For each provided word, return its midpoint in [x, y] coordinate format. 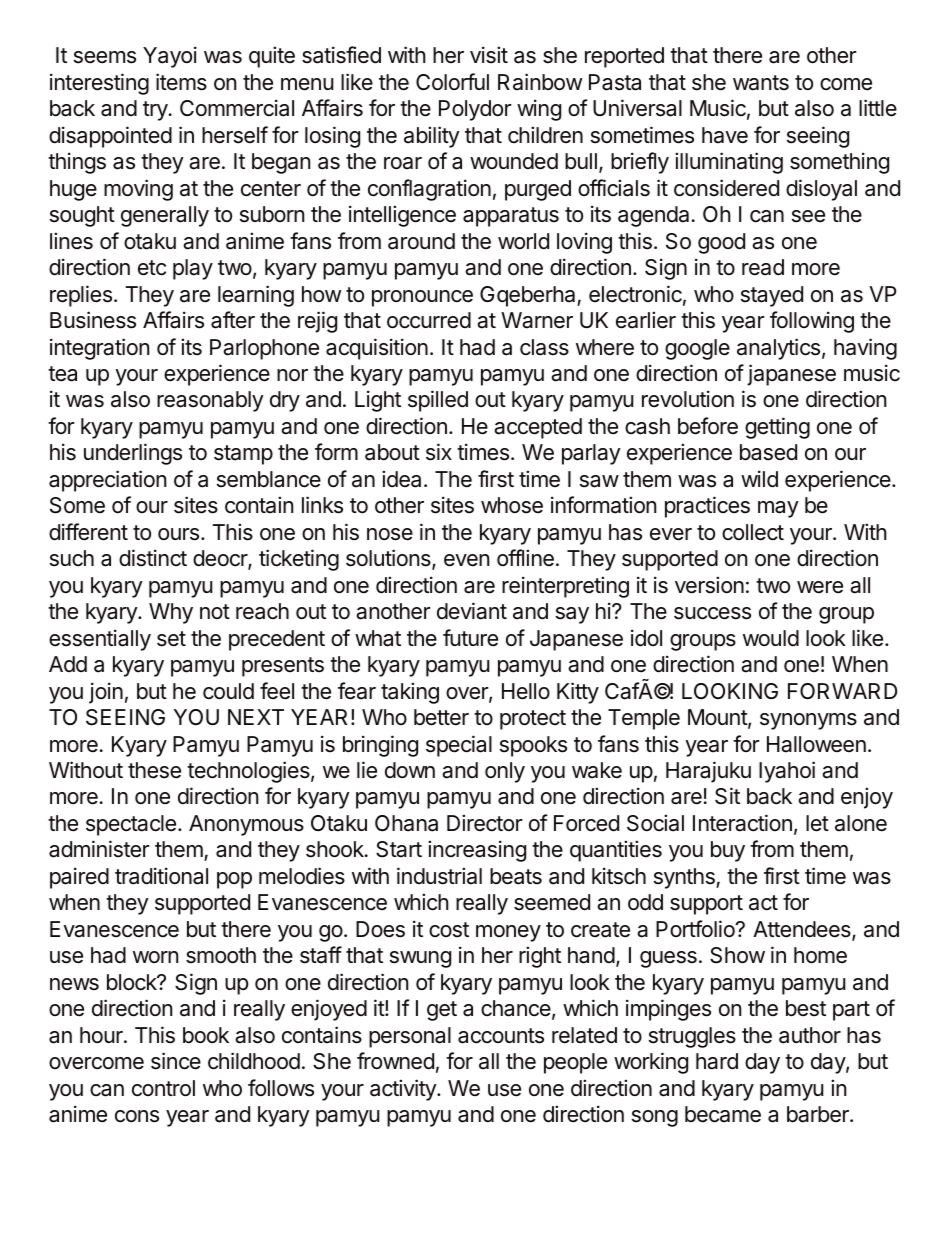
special [459, 746]
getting [777, 428]
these [154, 770]
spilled [438, 401]
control [163, 1088]
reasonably [210, 401]
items [181, 82]
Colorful [452, 82]
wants [761, 83]
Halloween [816, 744]
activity [404, 1090]
